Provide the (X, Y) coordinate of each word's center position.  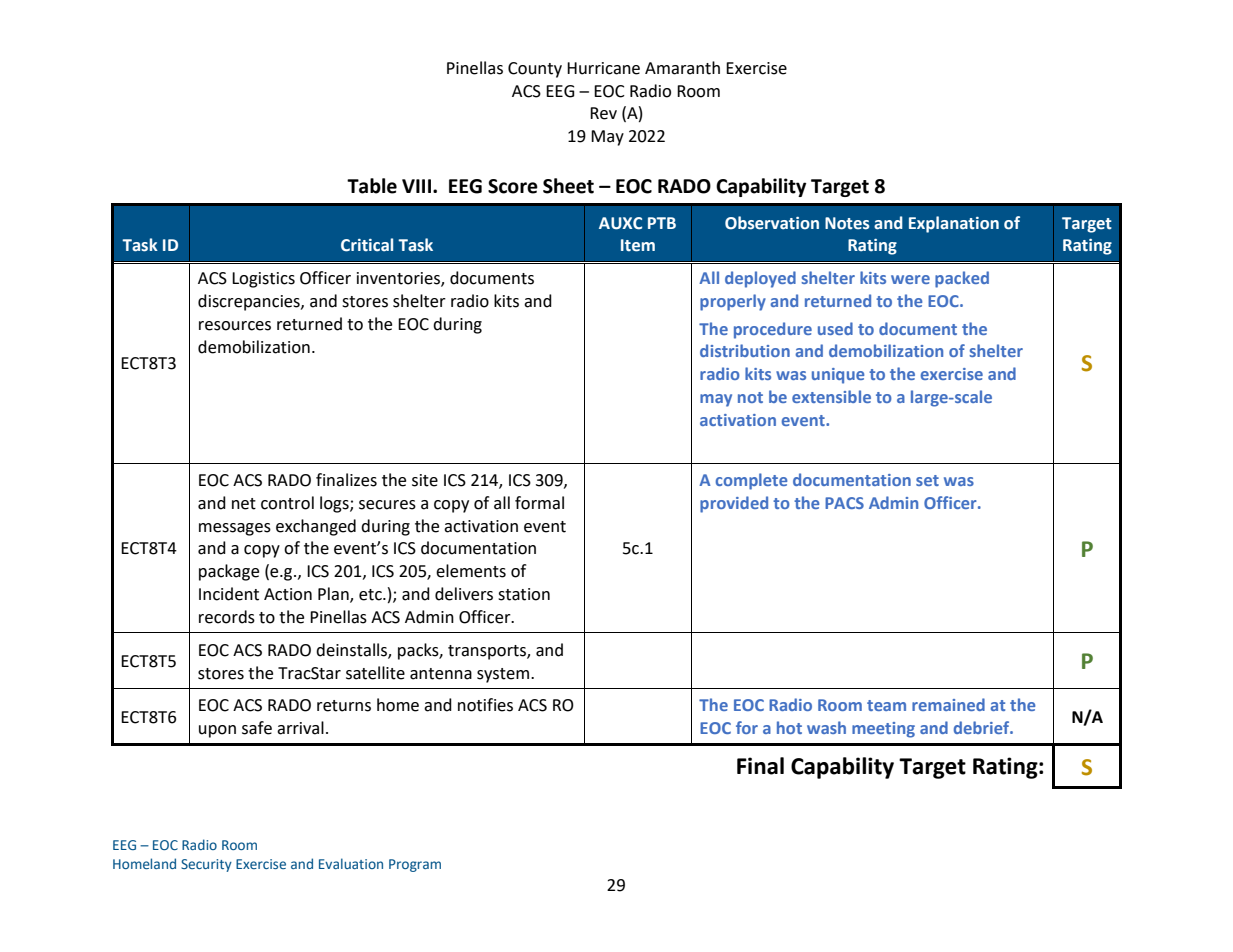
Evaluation (351, 863)
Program (415, 865)
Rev (603, 113)
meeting (883, 730)
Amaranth (682, 68)
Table (372, 186)
